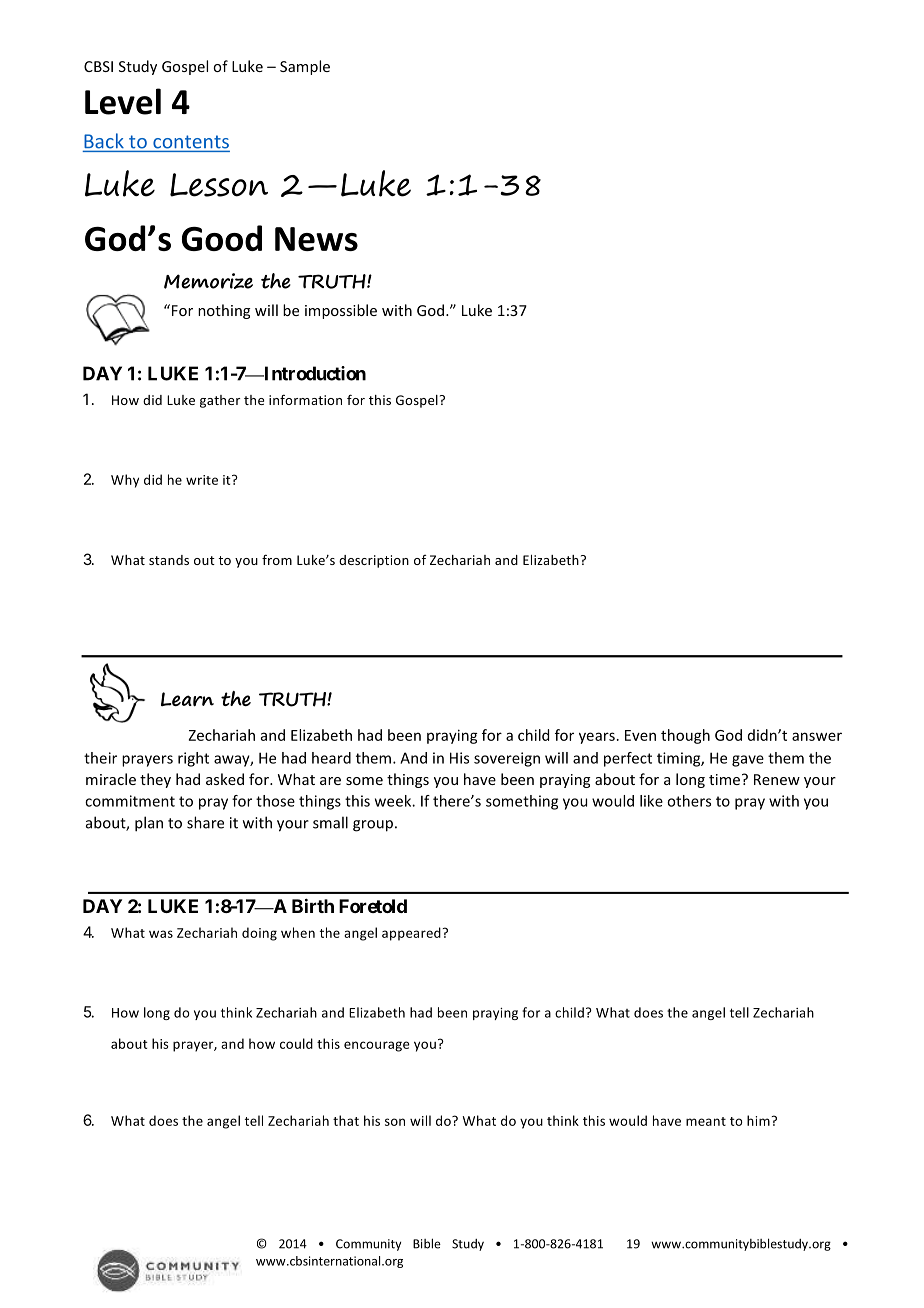 Image resolution: width=924 pixels, height=1308 pixels. I want to click on information, so click(305, 399).
